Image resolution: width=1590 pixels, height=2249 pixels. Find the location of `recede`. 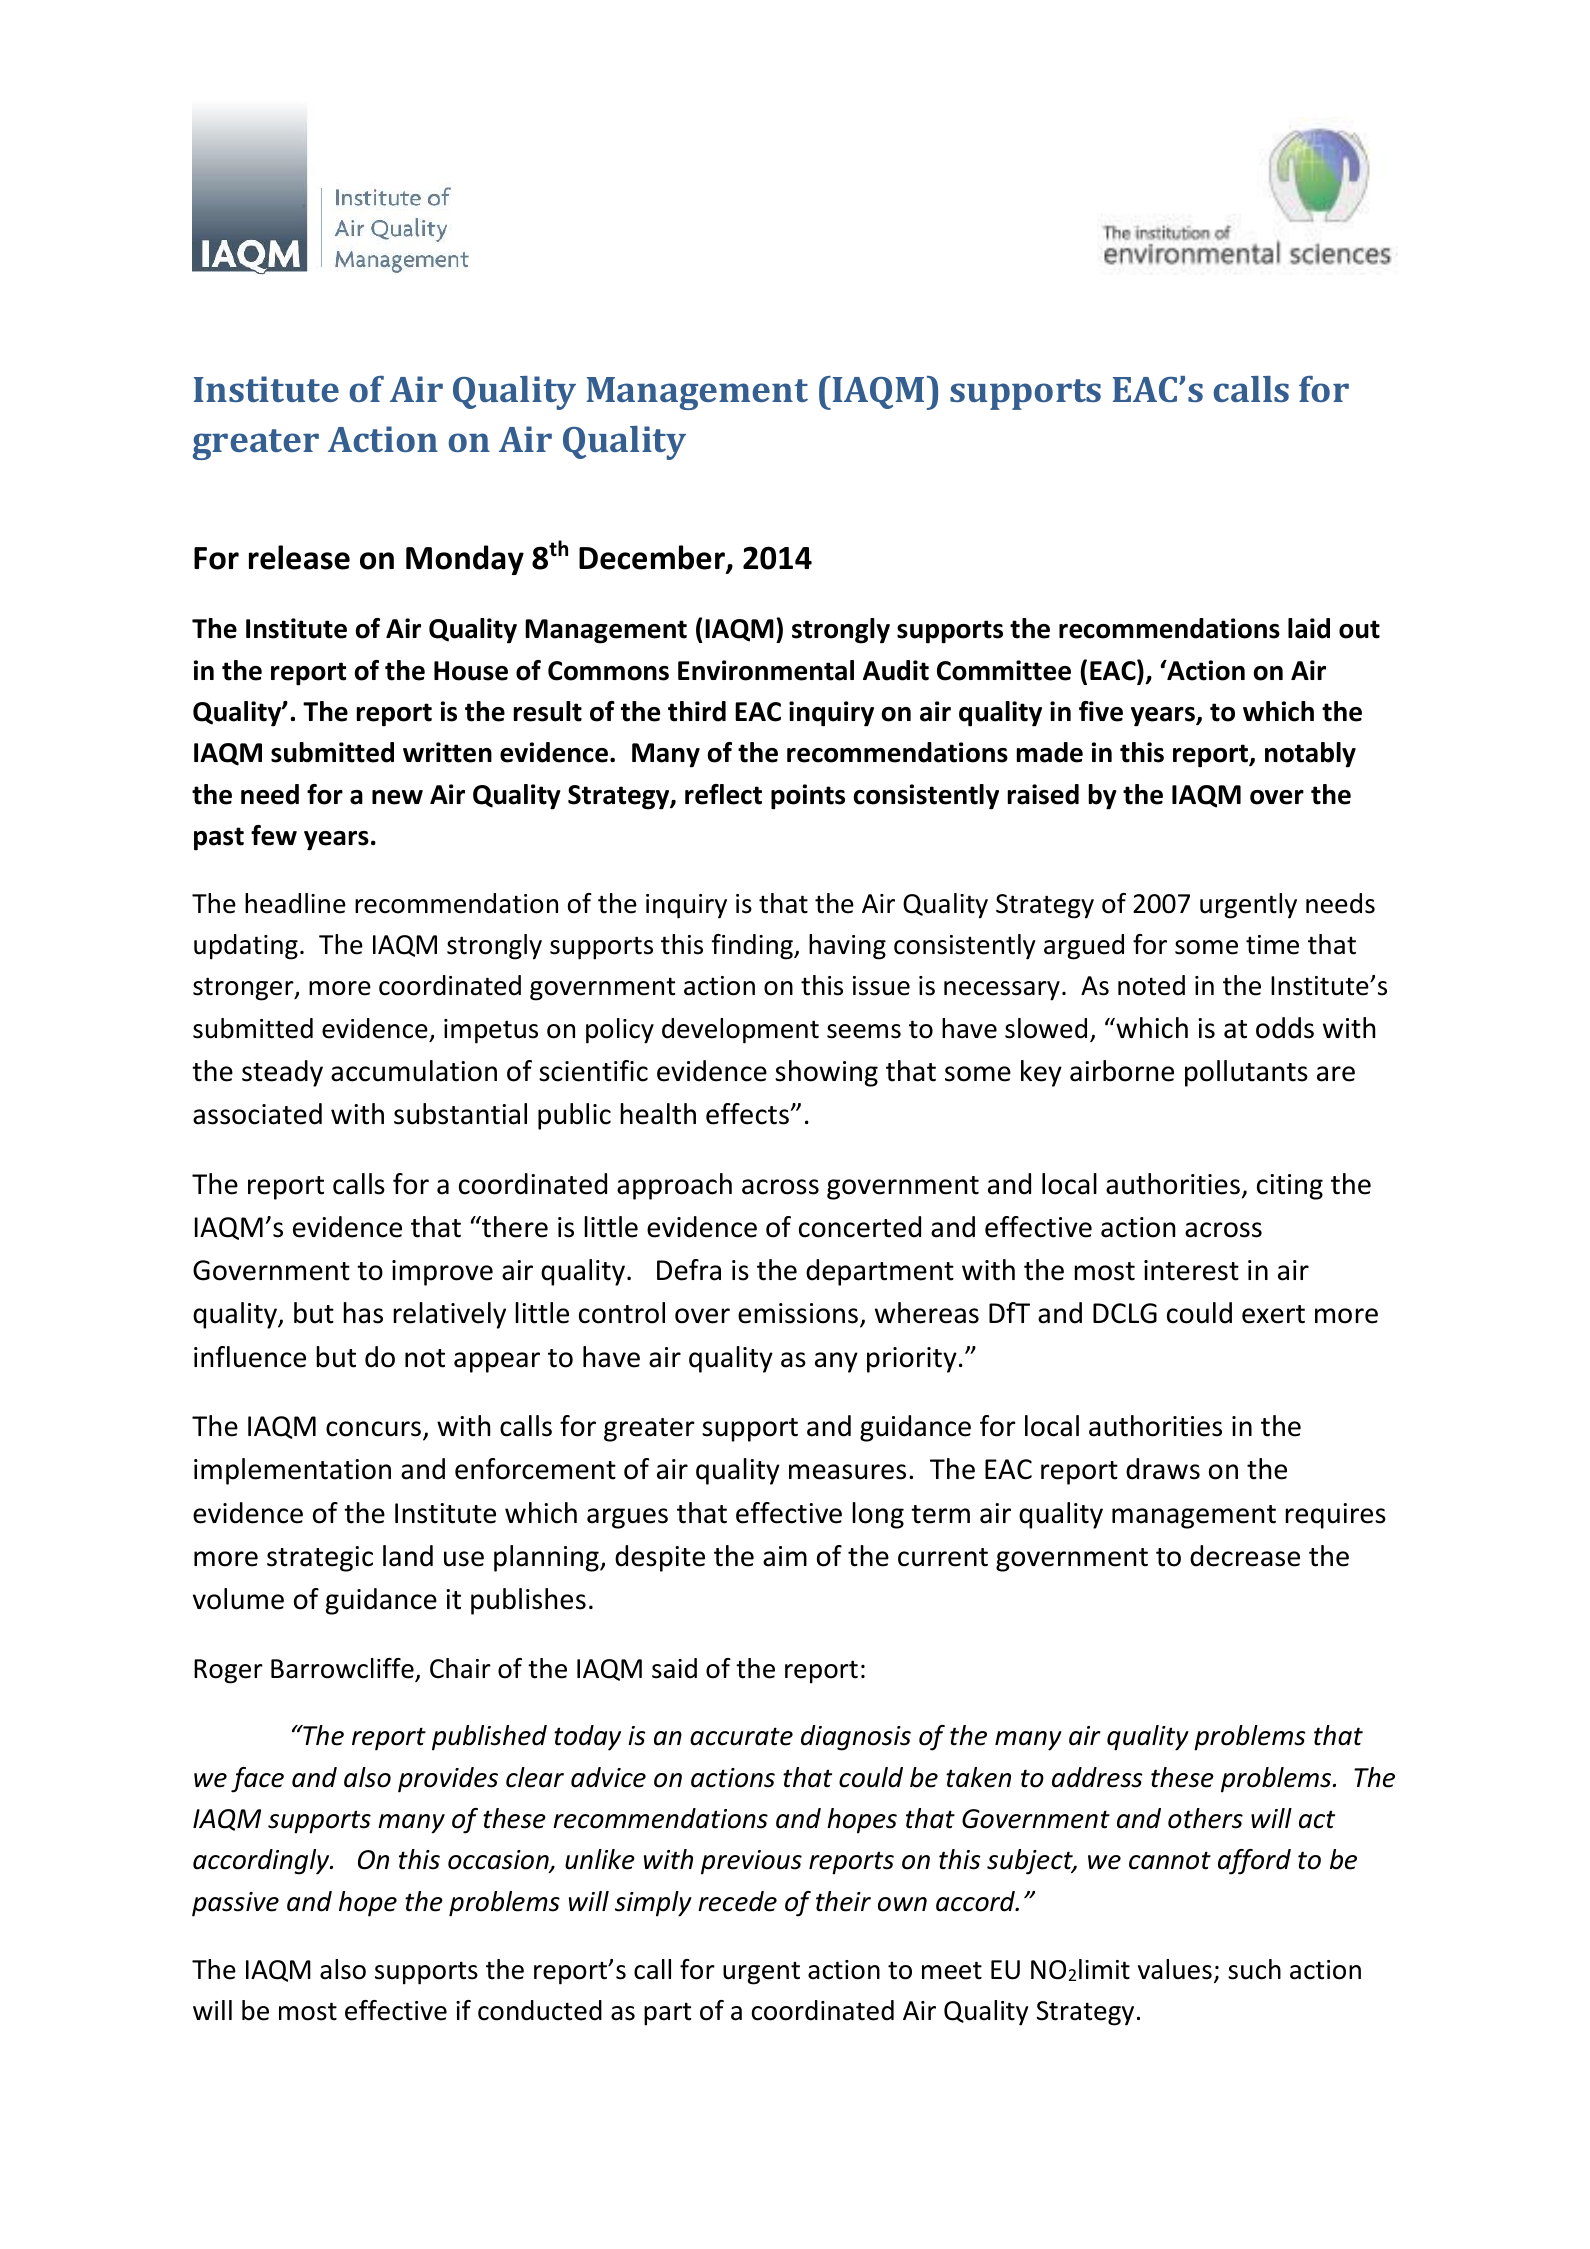

recede is located at coordinates (737, 1901).
